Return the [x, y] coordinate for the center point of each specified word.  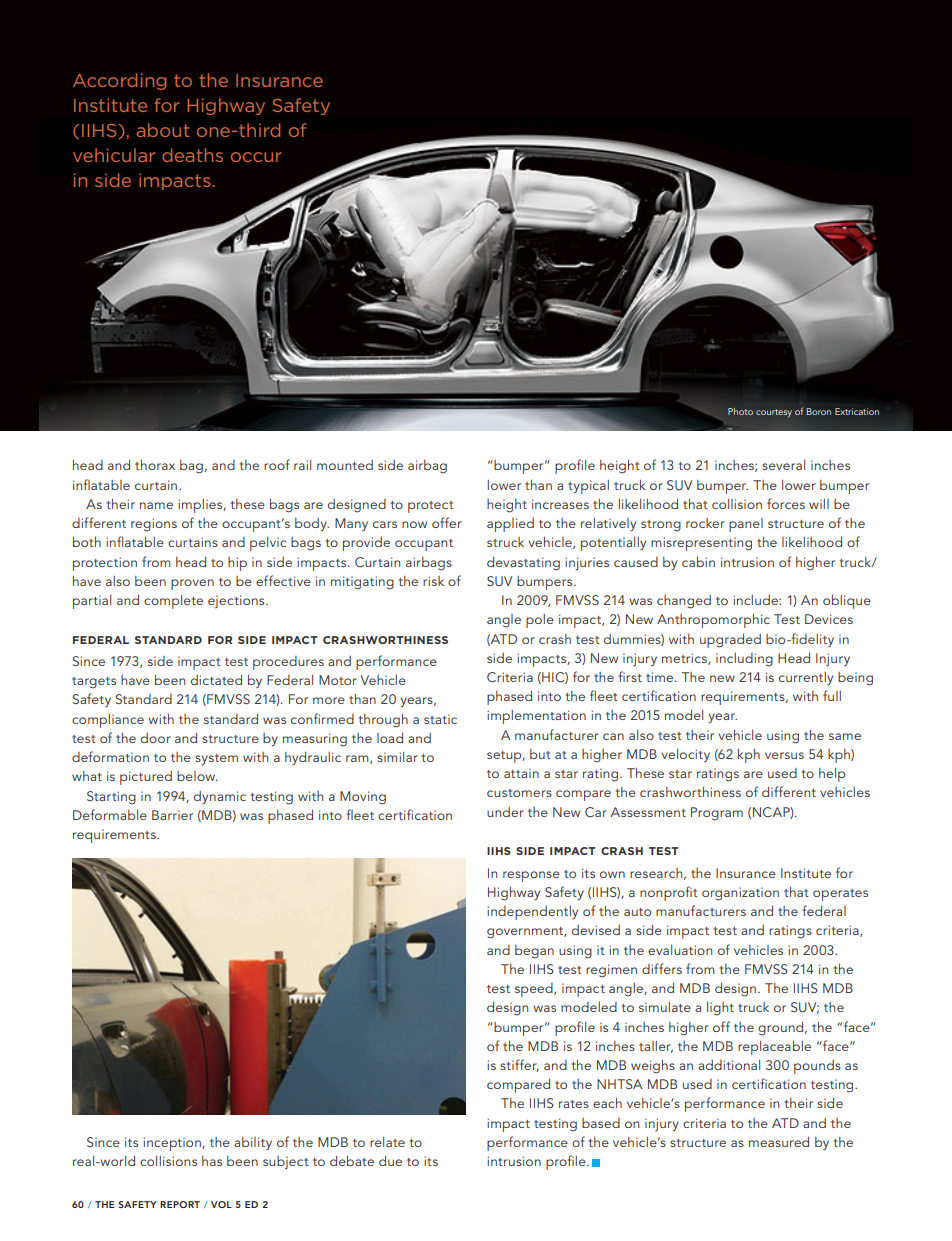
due [390, 1160]
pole [540, 621]
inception [173, 1144]
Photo [740, 411]
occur [256, 157]
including [744, 660]
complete [173, 602]
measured [779, 1141]
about [163, 130]
